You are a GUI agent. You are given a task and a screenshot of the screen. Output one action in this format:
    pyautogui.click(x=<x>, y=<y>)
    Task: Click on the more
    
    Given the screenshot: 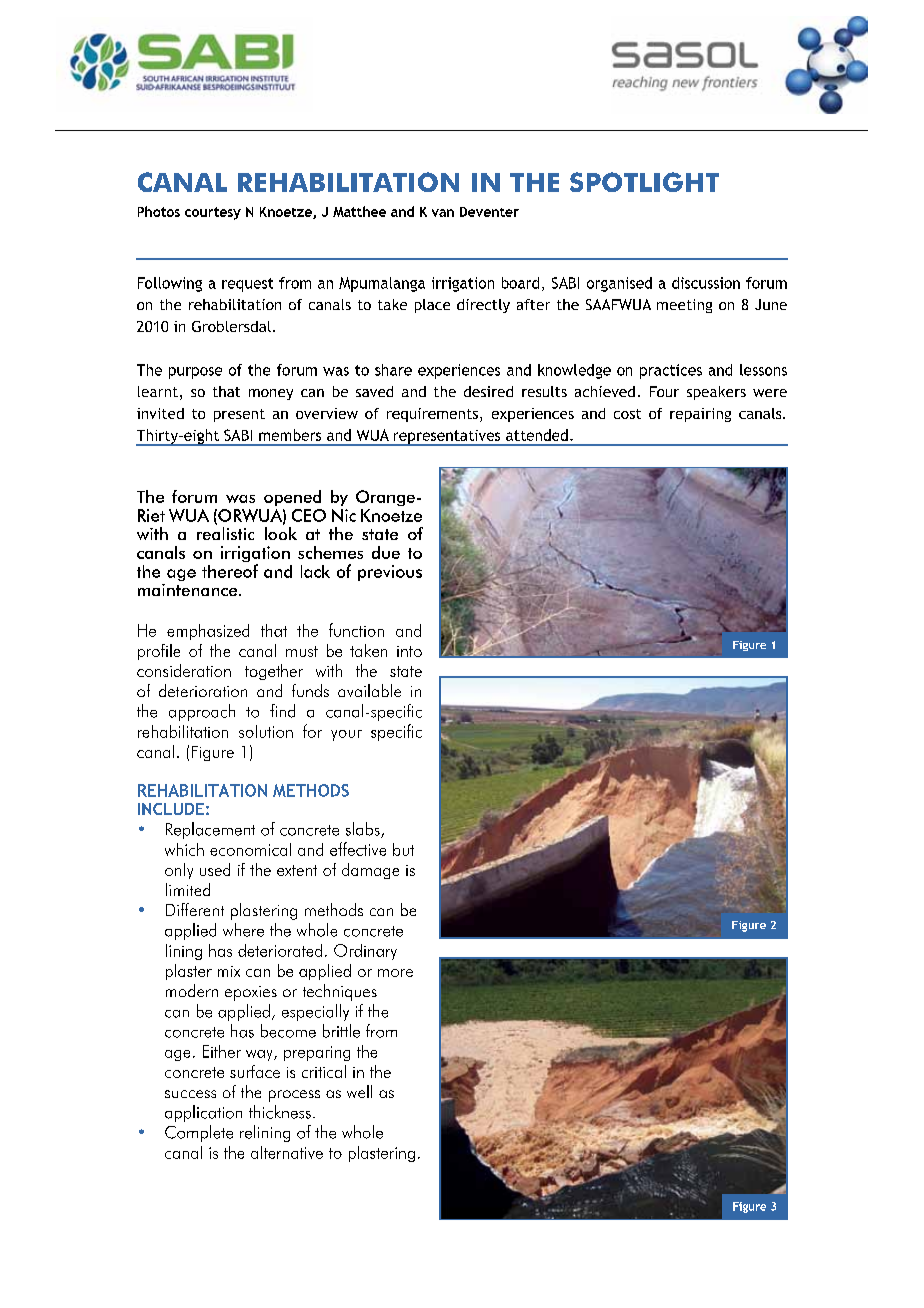 What is the action you would take?
    pyautogui.click(x=395, y=973)
